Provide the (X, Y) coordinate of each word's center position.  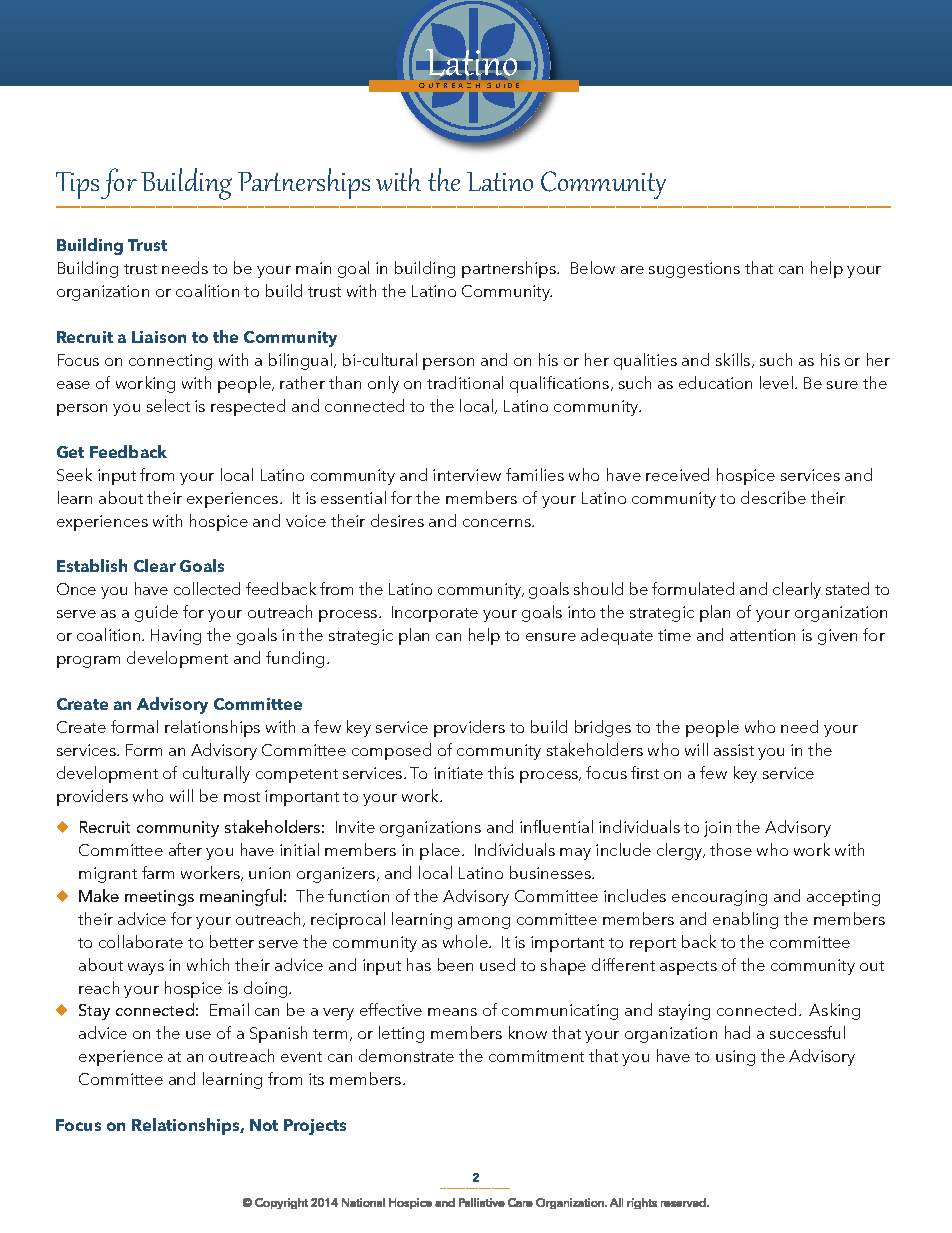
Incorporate (435, 614)
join (717, 829)
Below (593, 267)
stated (847, 588)
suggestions (694, 270)
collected (207, 588)
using (735, 1058)
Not (264, 1125)
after (185, 849)
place (441, 851)
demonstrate (406, 1055)
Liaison (159, 337)
